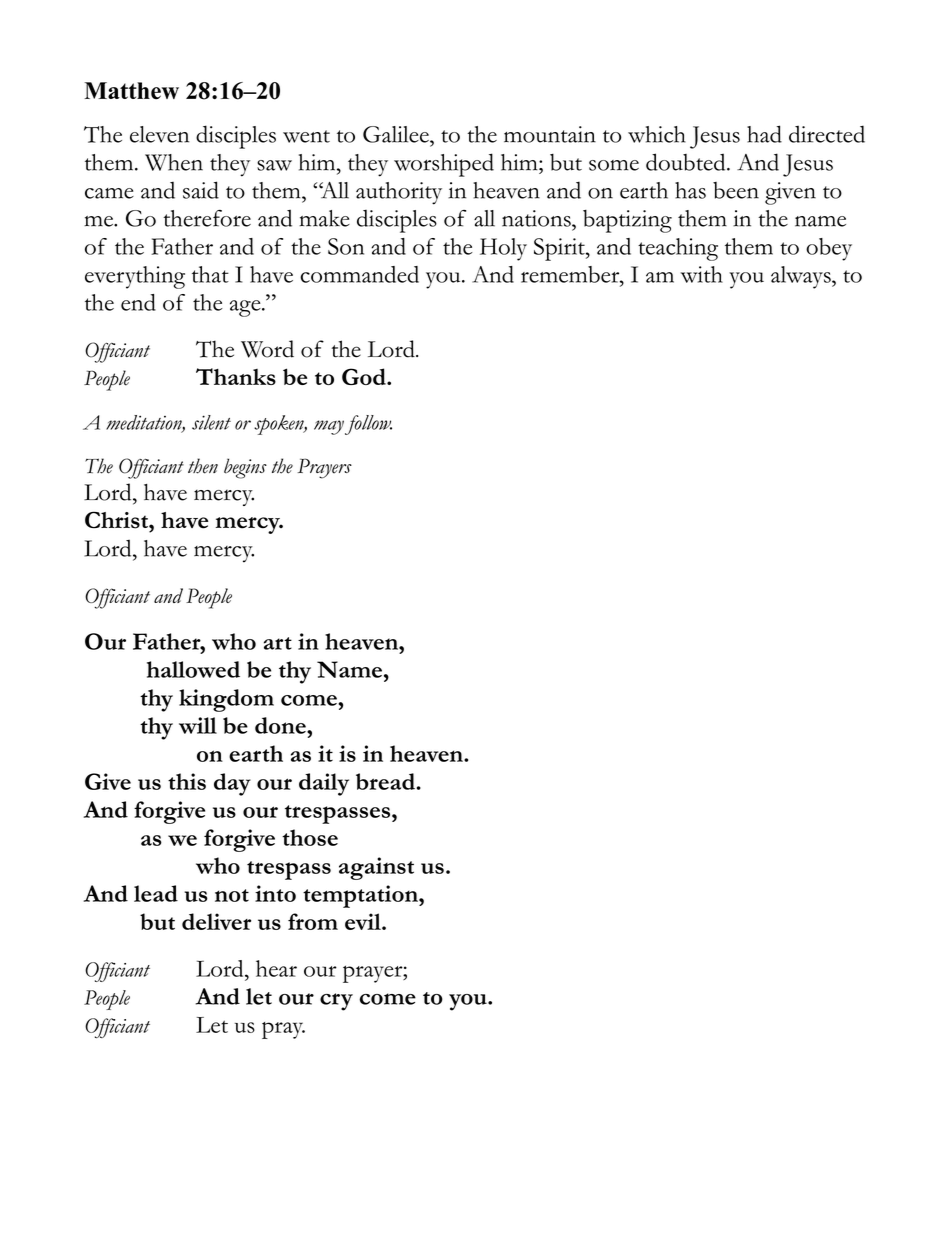 The width and height of the image is (952, 1233). Describe the element at coordinates (764, 134) in the image. I see `had` at that location.
